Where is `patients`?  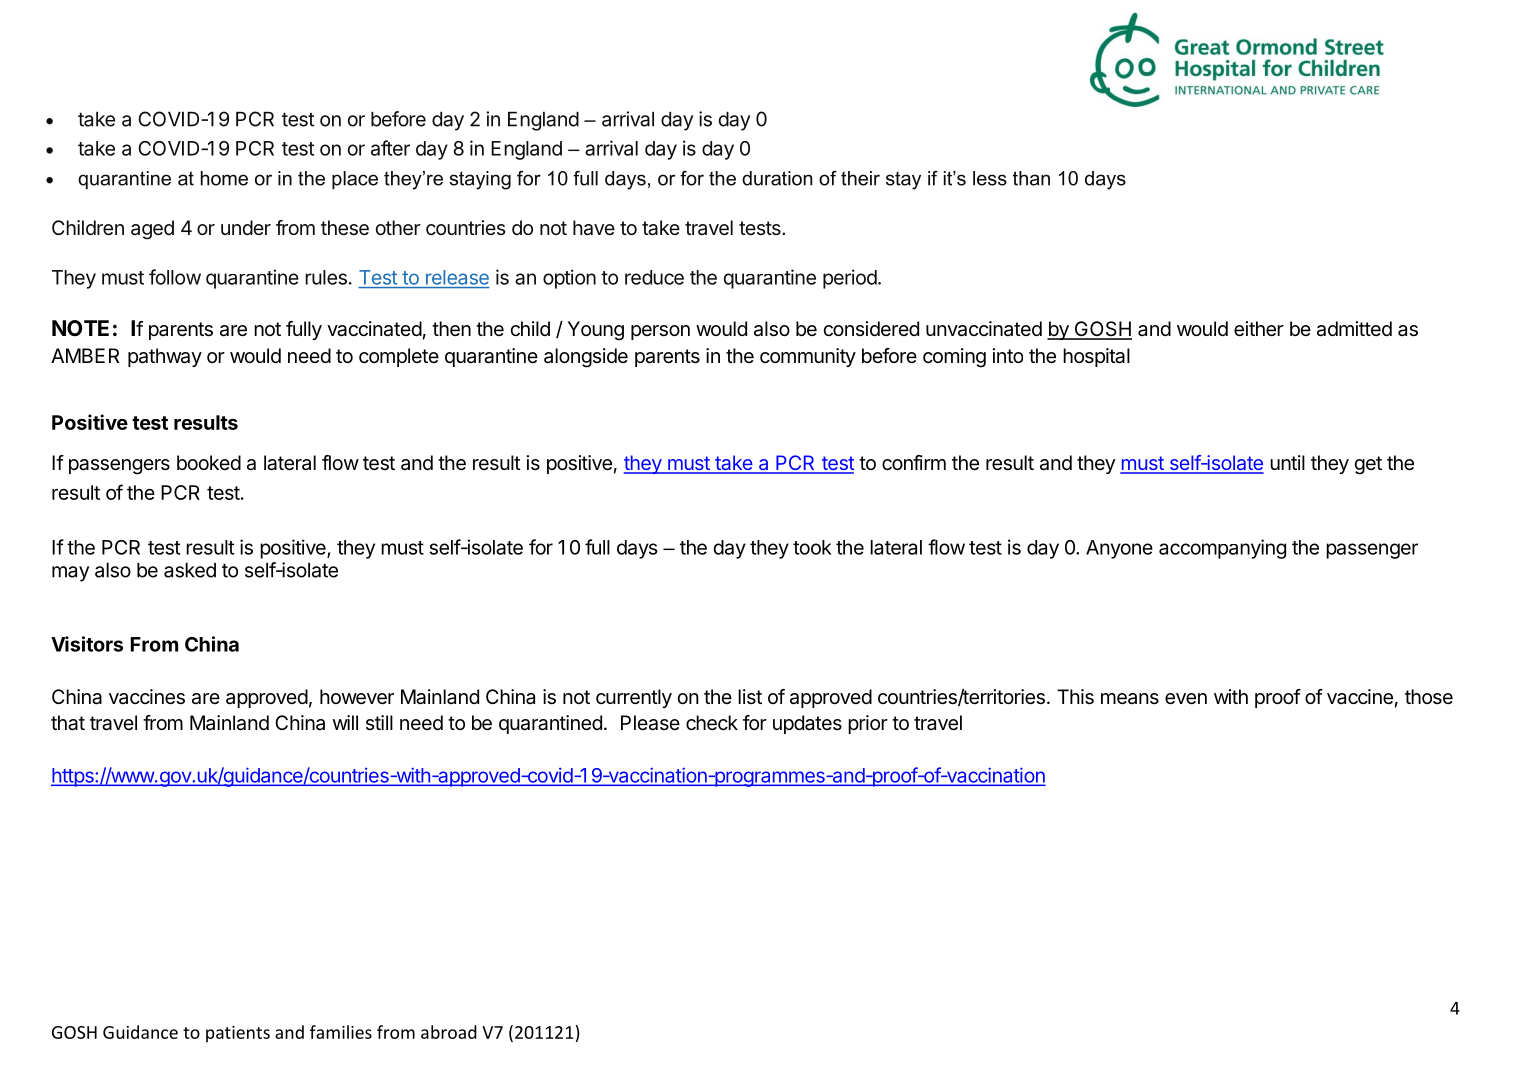
patients is located at coordinates (238, 1034).
